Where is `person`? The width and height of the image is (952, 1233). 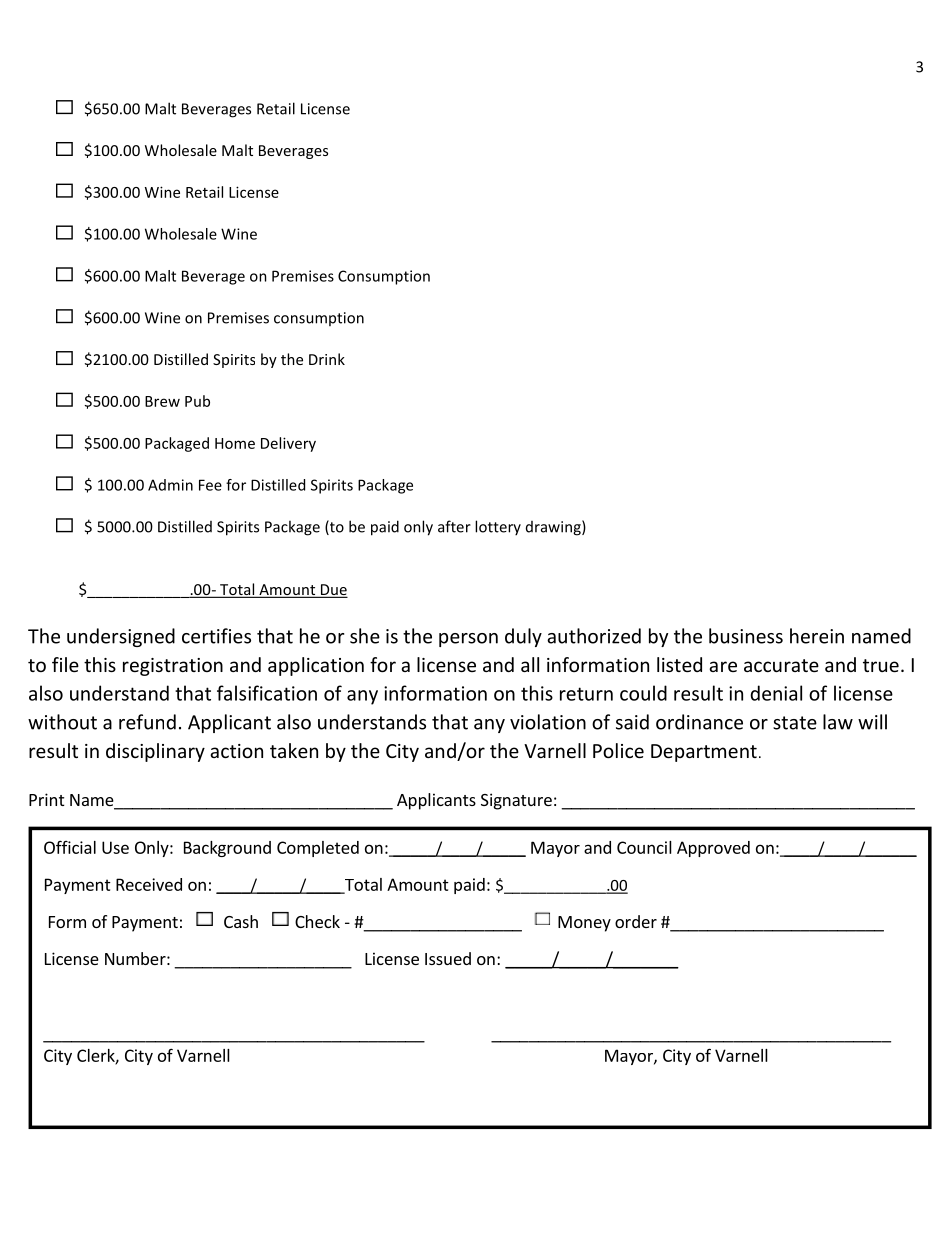 person is located at coordinates (468, 640).
